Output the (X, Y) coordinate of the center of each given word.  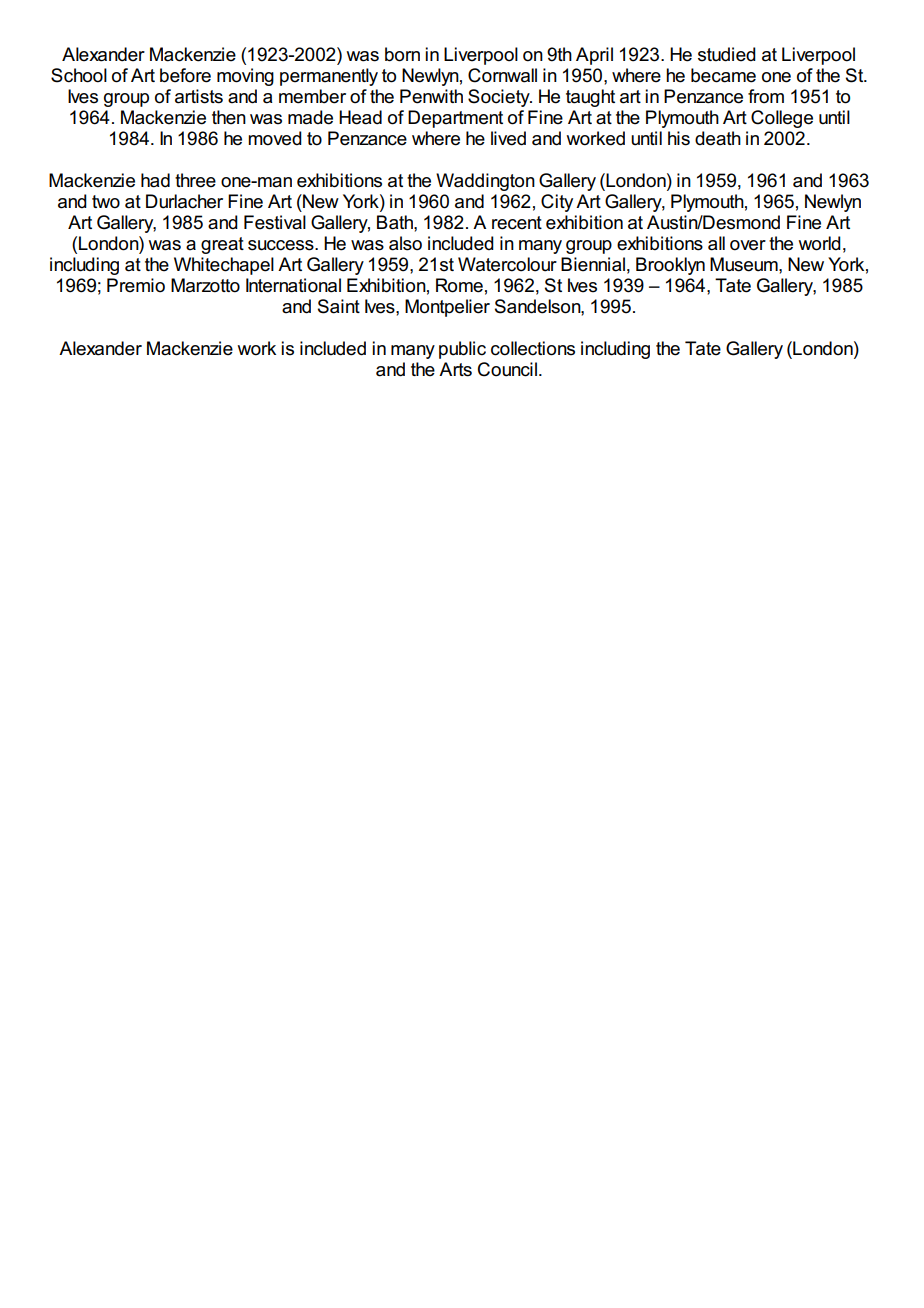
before (185, 75)
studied (727, 54)
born (402, 54)
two (106, 202)
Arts (455, 369)
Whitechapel (224, 266)
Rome (459, 285)
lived (508, 138)
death (718, 138)
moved (275, 138)
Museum (745, 264)
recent (517, 223)
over (748, 245)
